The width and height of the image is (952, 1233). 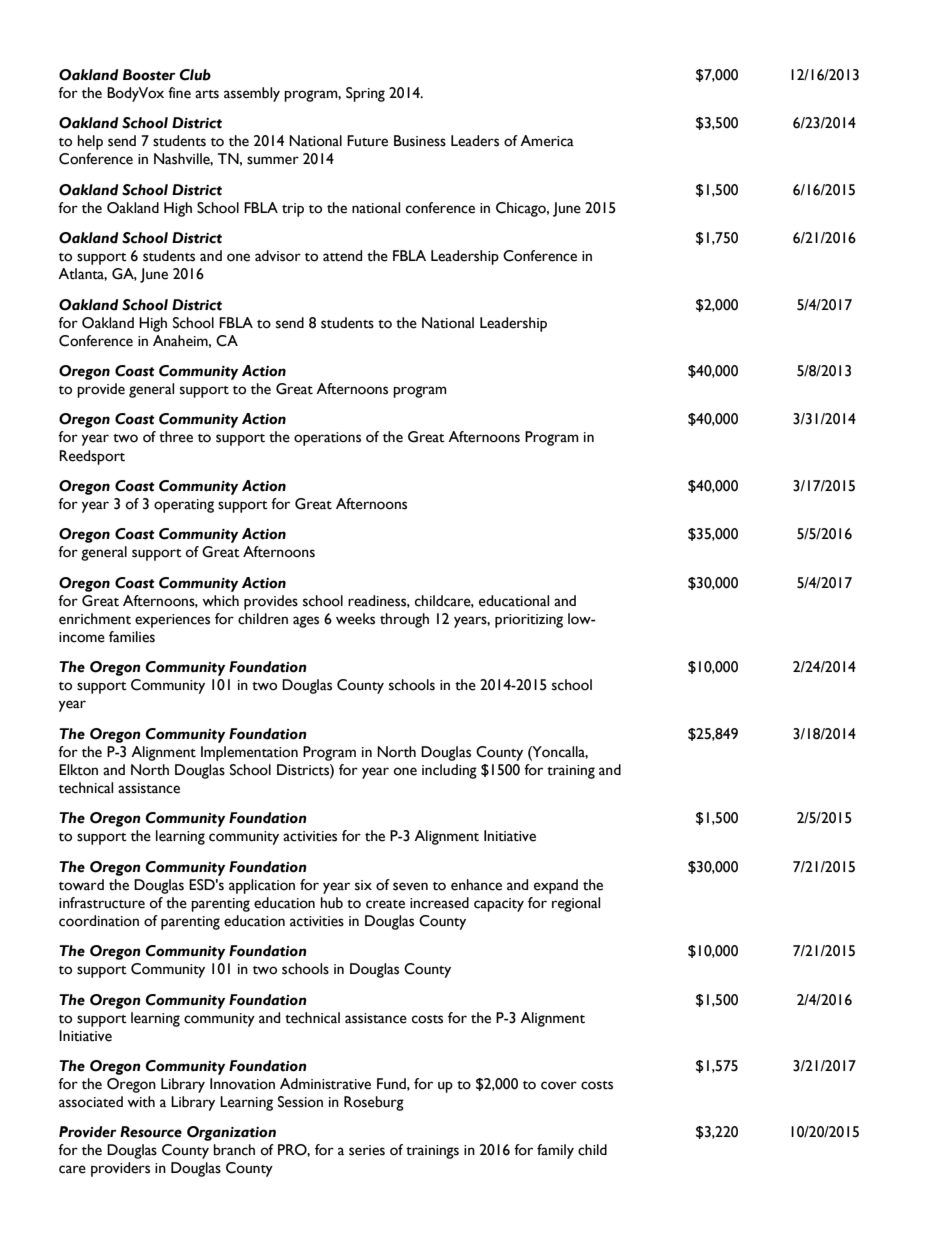 I want to click on America, so click(x=547, y=141).
